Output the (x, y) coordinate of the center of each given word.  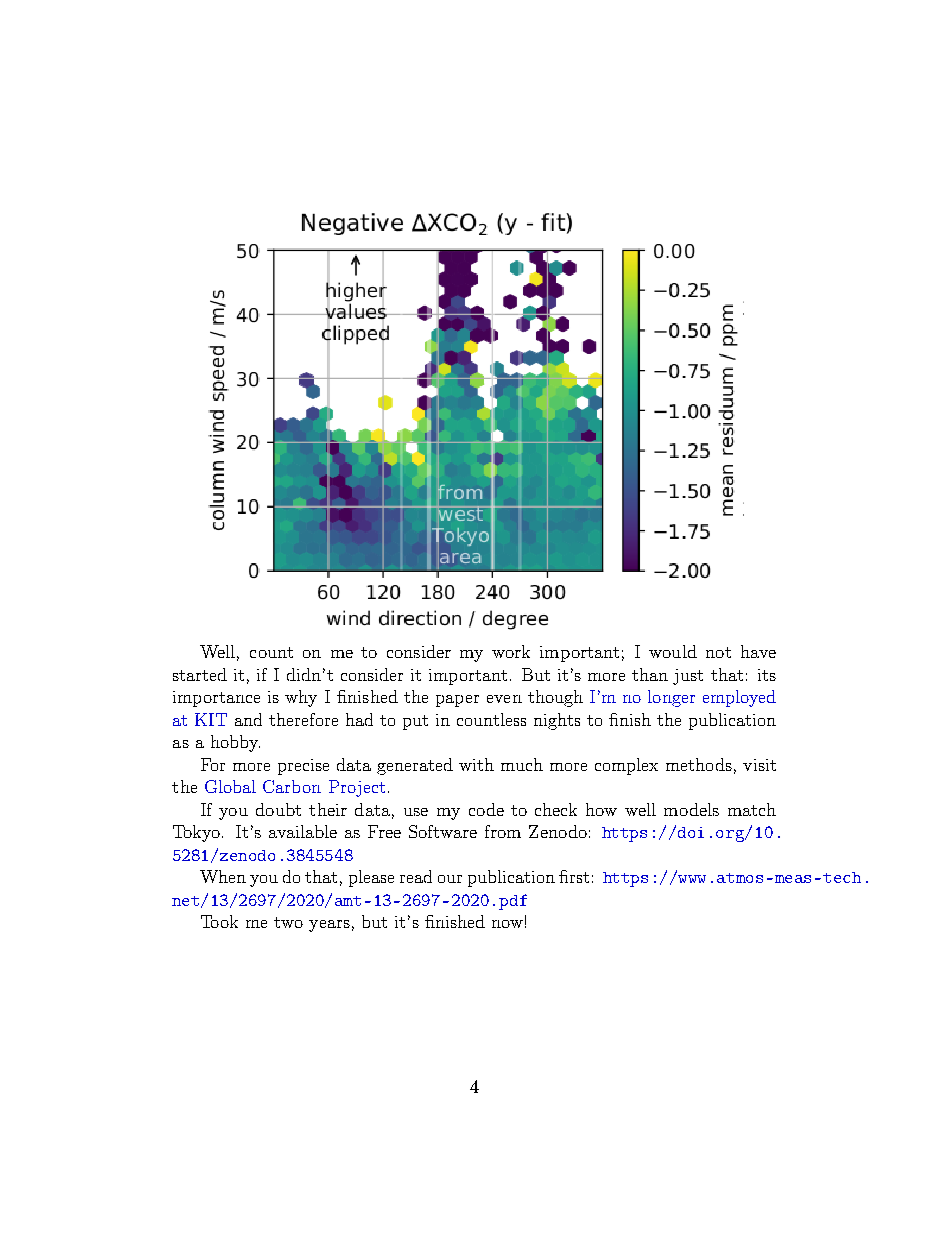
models (691, 809)
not (718, 652)
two (288, 922)
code (486, 809)
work (511, 651)
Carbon (292, 786)
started (200, 674)
